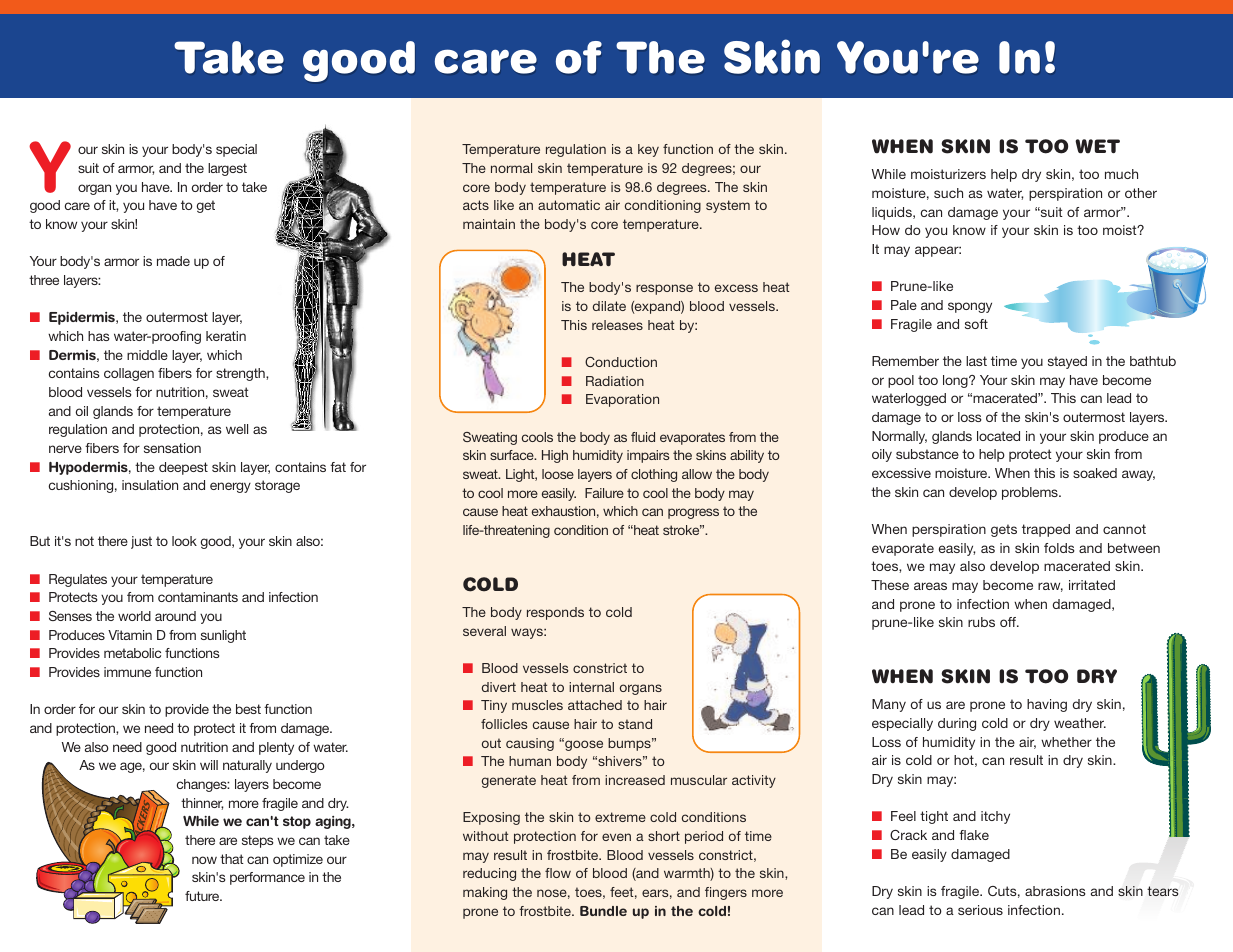 The image size is (1233, 952). What do you see at coordinates (227, 169) in the page?
I see `largest` at bounding box center [227, 169].
